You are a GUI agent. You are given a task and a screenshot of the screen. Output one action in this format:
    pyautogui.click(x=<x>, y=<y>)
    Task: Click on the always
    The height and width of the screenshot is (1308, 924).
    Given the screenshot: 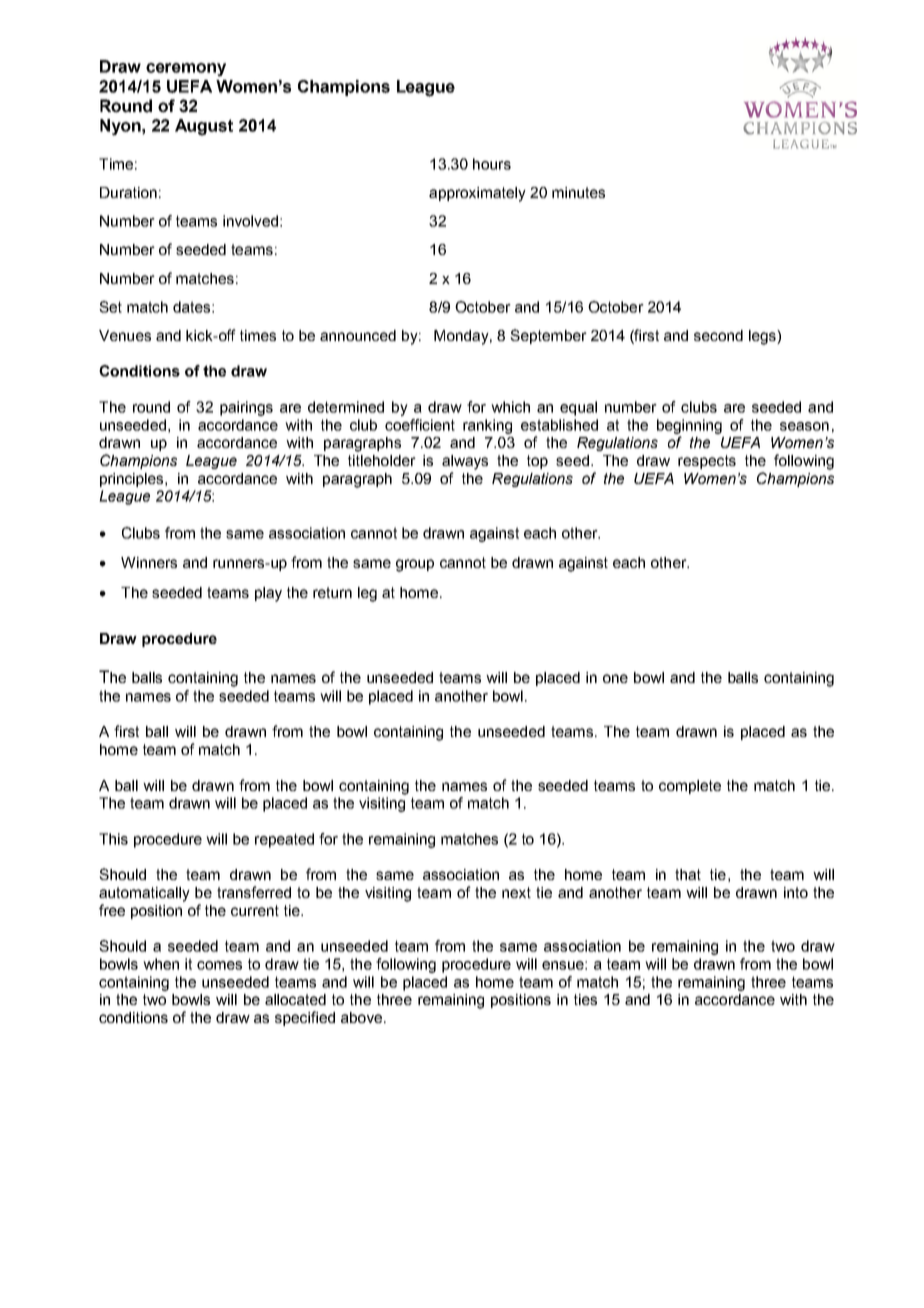 What is the action you would take?
    pyautogui.click(x=465, y=462)
